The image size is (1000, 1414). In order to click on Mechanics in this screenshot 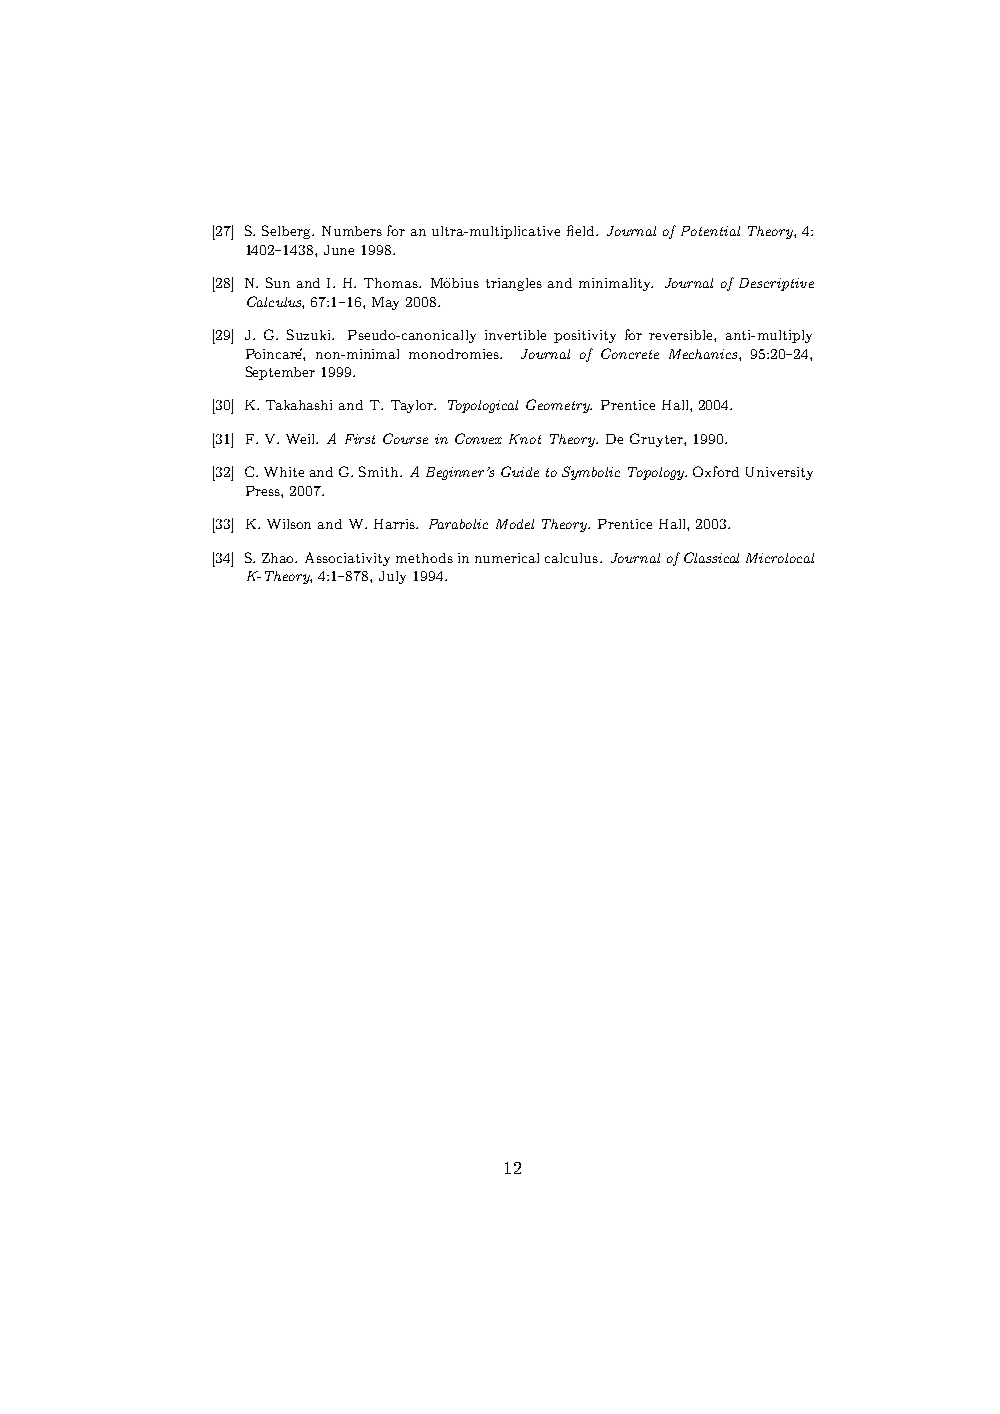, I will do `click(704, 354)`.
